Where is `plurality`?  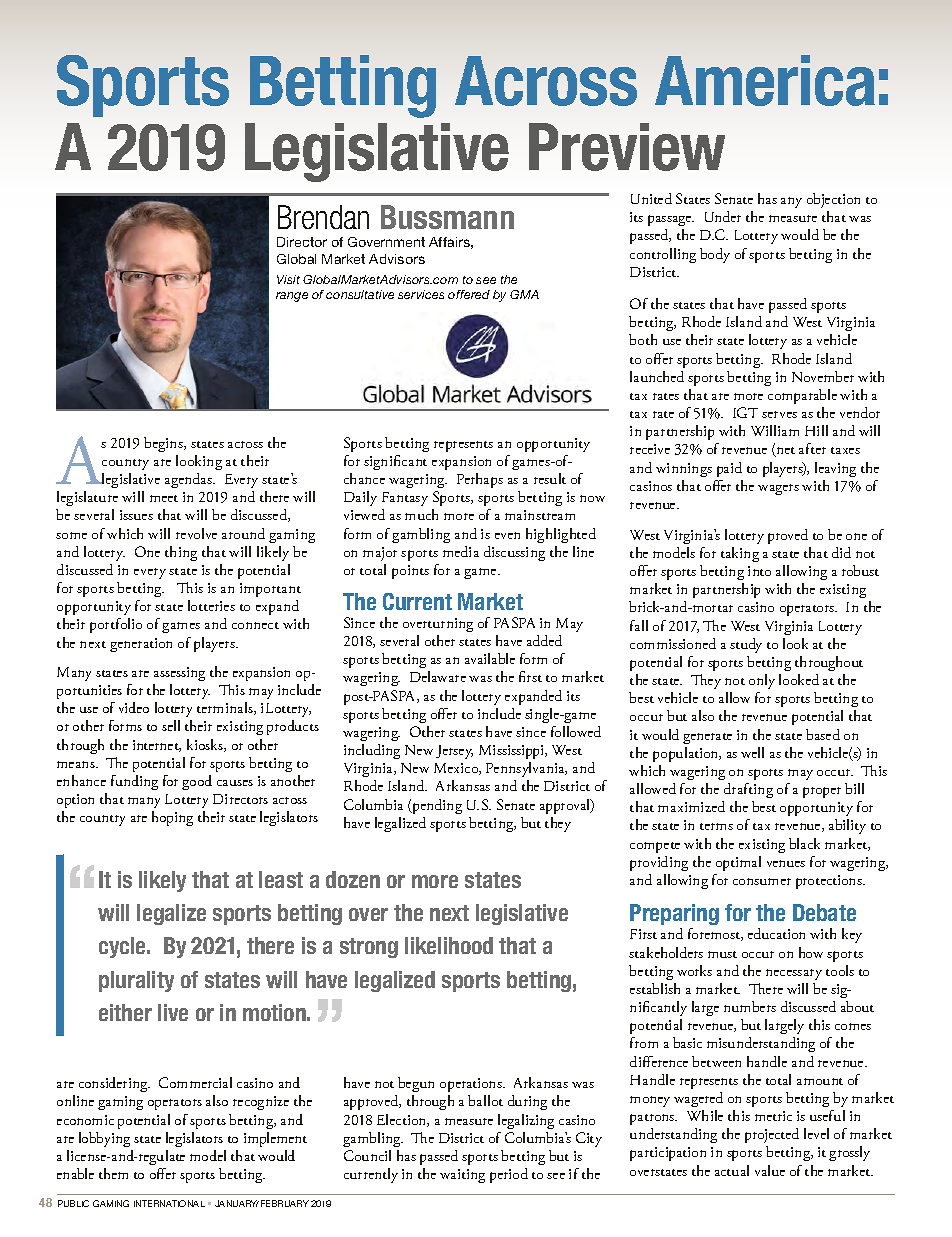 plurality is located at coordinates (136, 981).
